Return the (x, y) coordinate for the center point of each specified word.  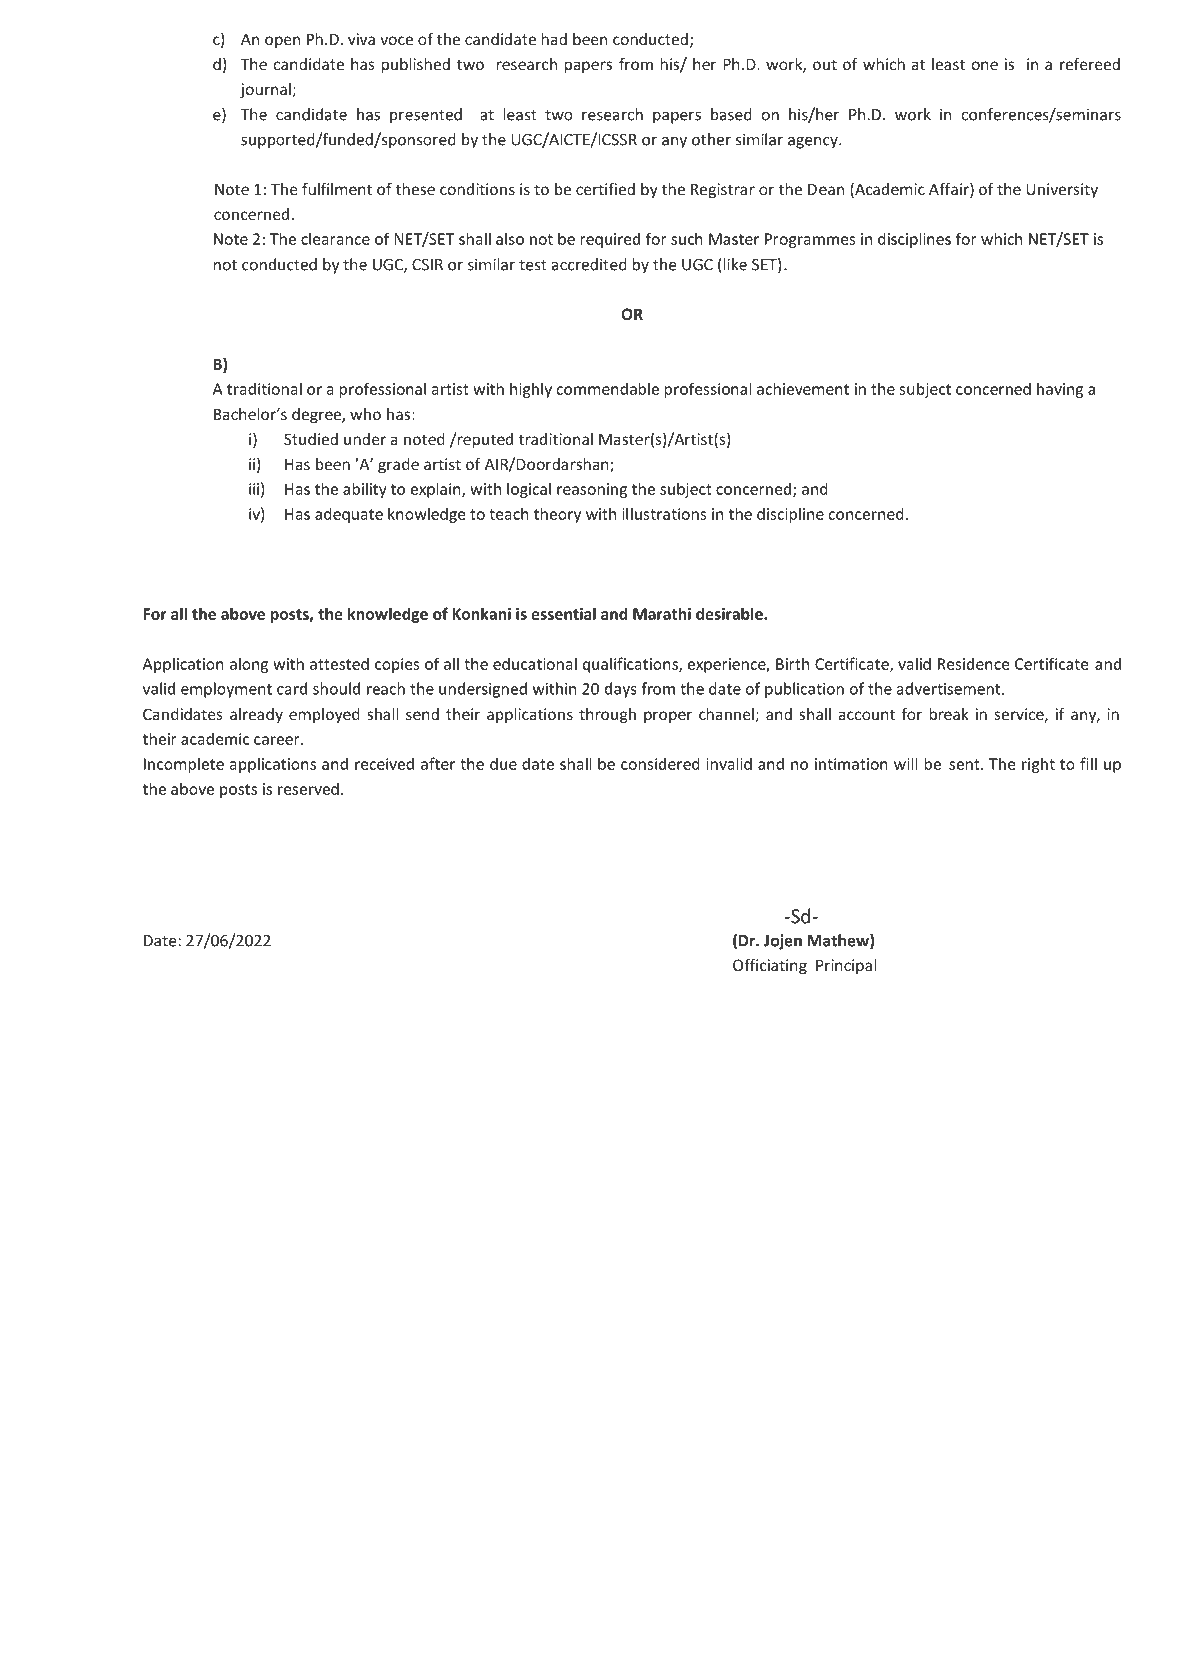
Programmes (810, 240)
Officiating (770, 966)
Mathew (839, 941)
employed (324, 715)
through (607, 715)
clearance (335, 238)
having (1060, 390)
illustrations (664, 513)
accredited (589, 264)
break (949, 714)
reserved (308, 788)
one (985, 65)
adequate (349, 515)
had (554, 39)
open (282, 42)
